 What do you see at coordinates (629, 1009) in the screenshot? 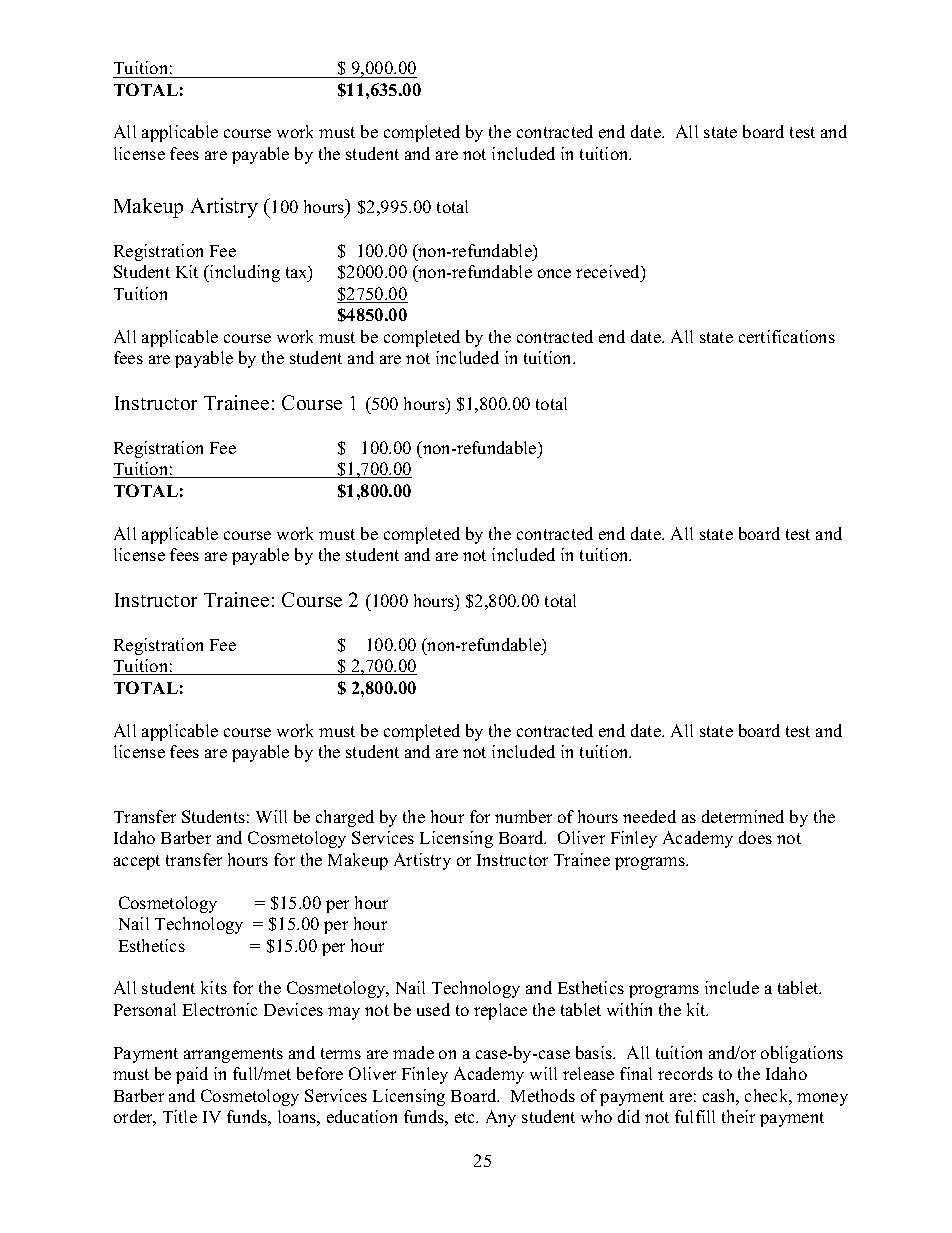
I see `within` at bounding box center [629, 1009].
